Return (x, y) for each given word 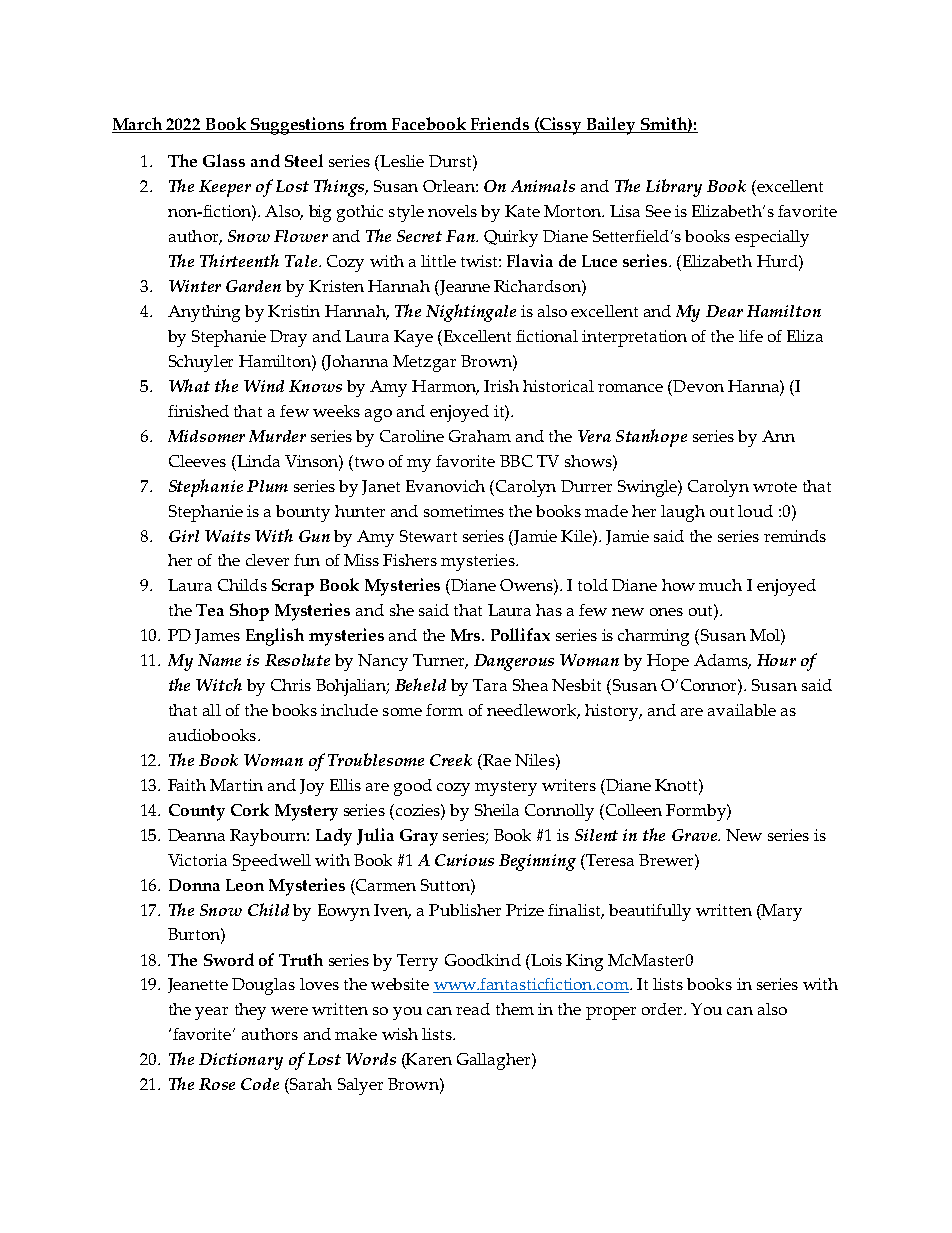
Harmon (445, 387)
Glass (224, 160)
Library (674, 188)
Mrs (467, 635)
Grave (695, 835)
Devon (697, 386)
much (720, 585)
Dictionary (241, 1061)
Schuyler (201, 363)
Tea (210, 610)
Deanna (196, 835)
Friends (499, 125)
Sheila (497, 810)
